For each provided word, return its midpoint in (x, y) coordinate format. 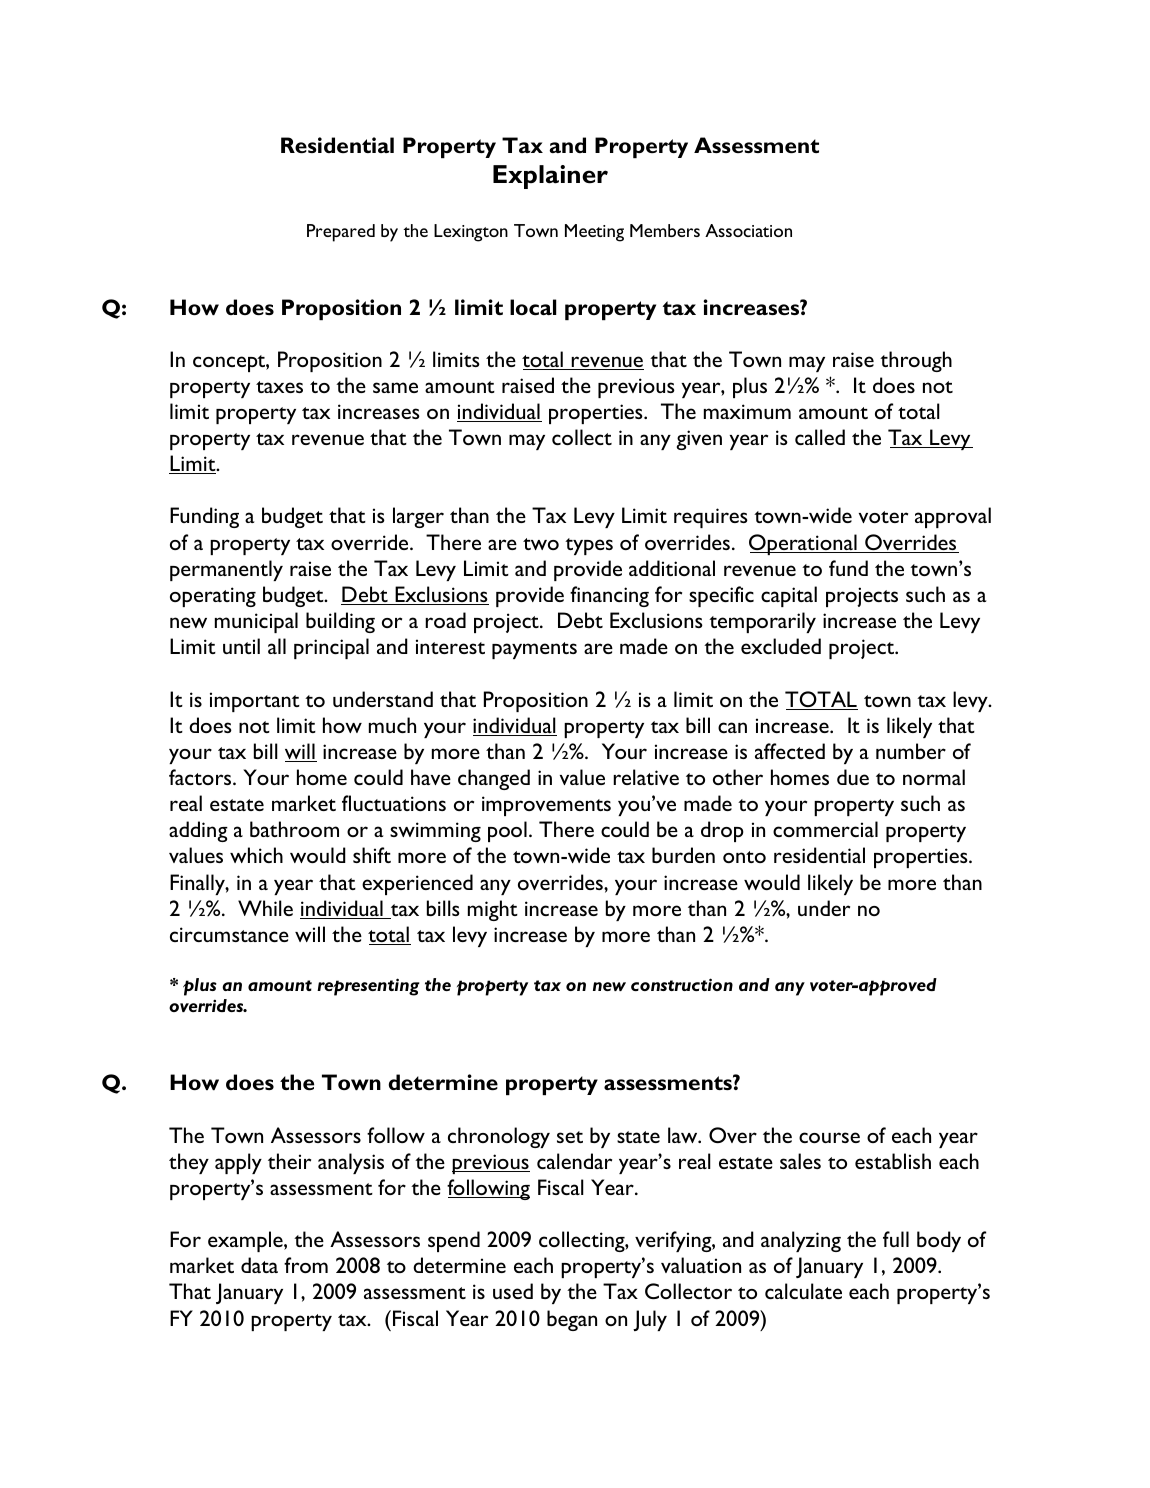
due (853, 777)
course (829, 1137)
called (820, 437)
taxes (279, 387)
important (255, 702)
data (259, 1265)
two (541, 544)
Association (748, 230)
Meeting (594, 233)
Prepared (341, 233)
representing (368, 987)
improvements (546, 806)
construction (682, 984)
